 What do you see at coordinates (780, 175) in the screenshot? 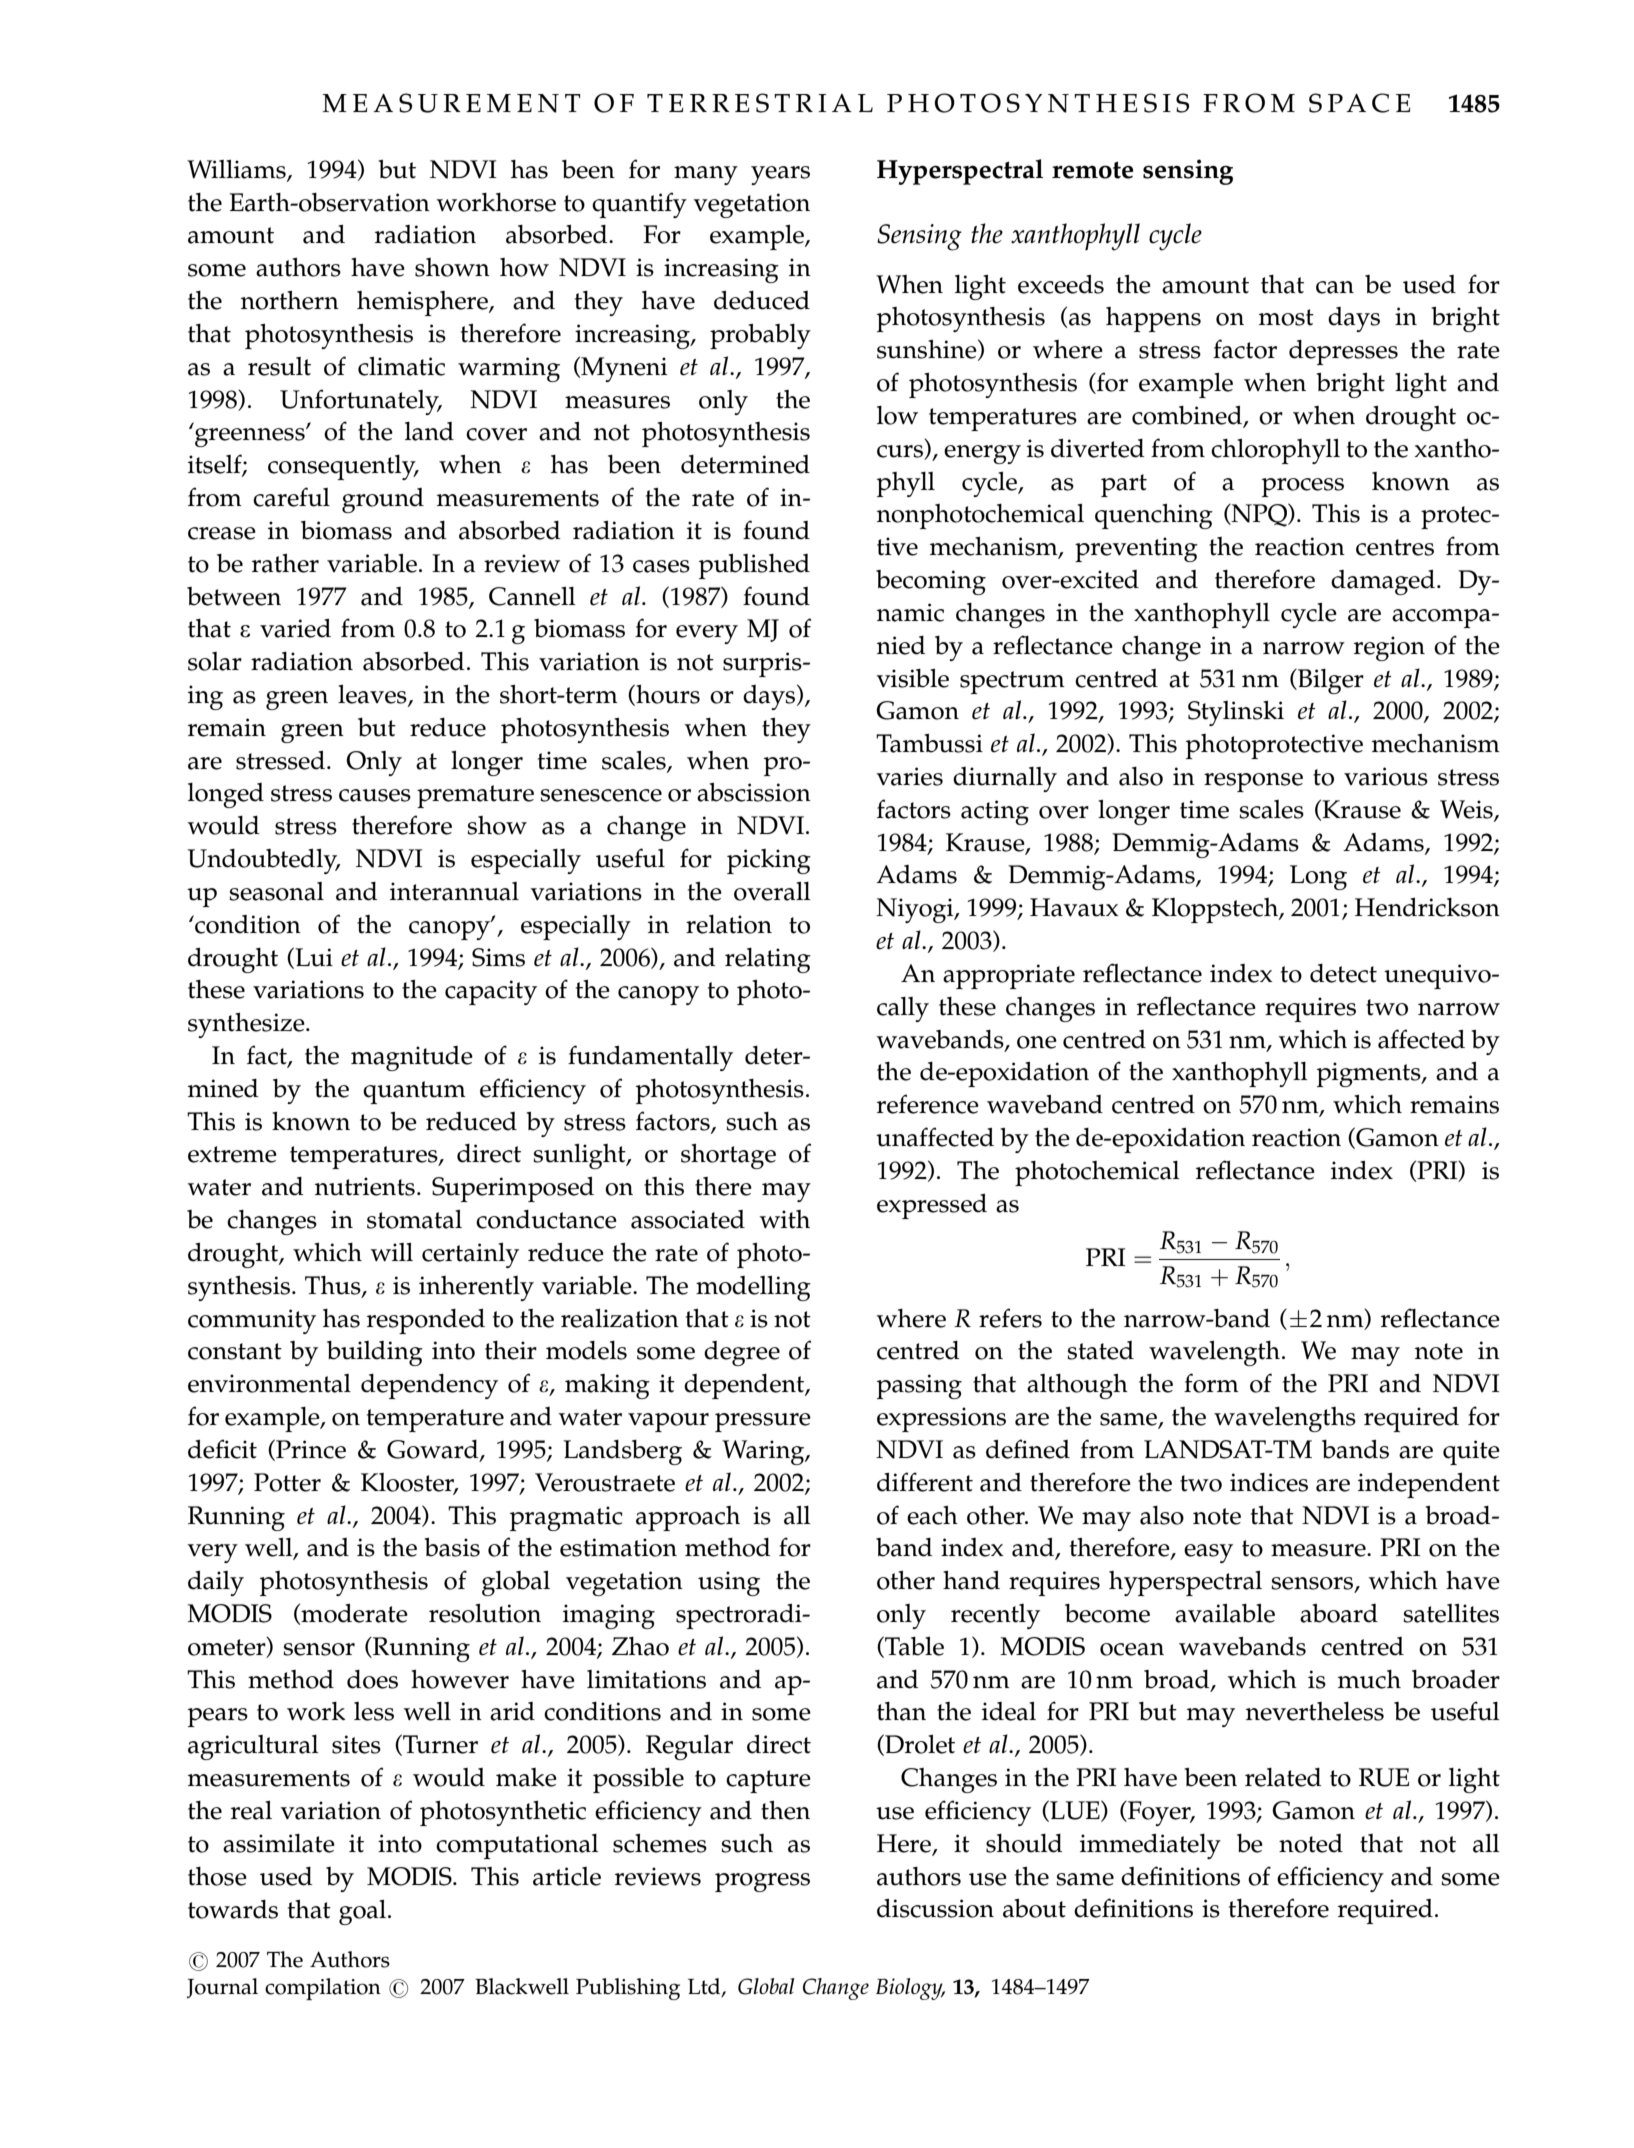
I see `years` at bounding box center [780, 175].
